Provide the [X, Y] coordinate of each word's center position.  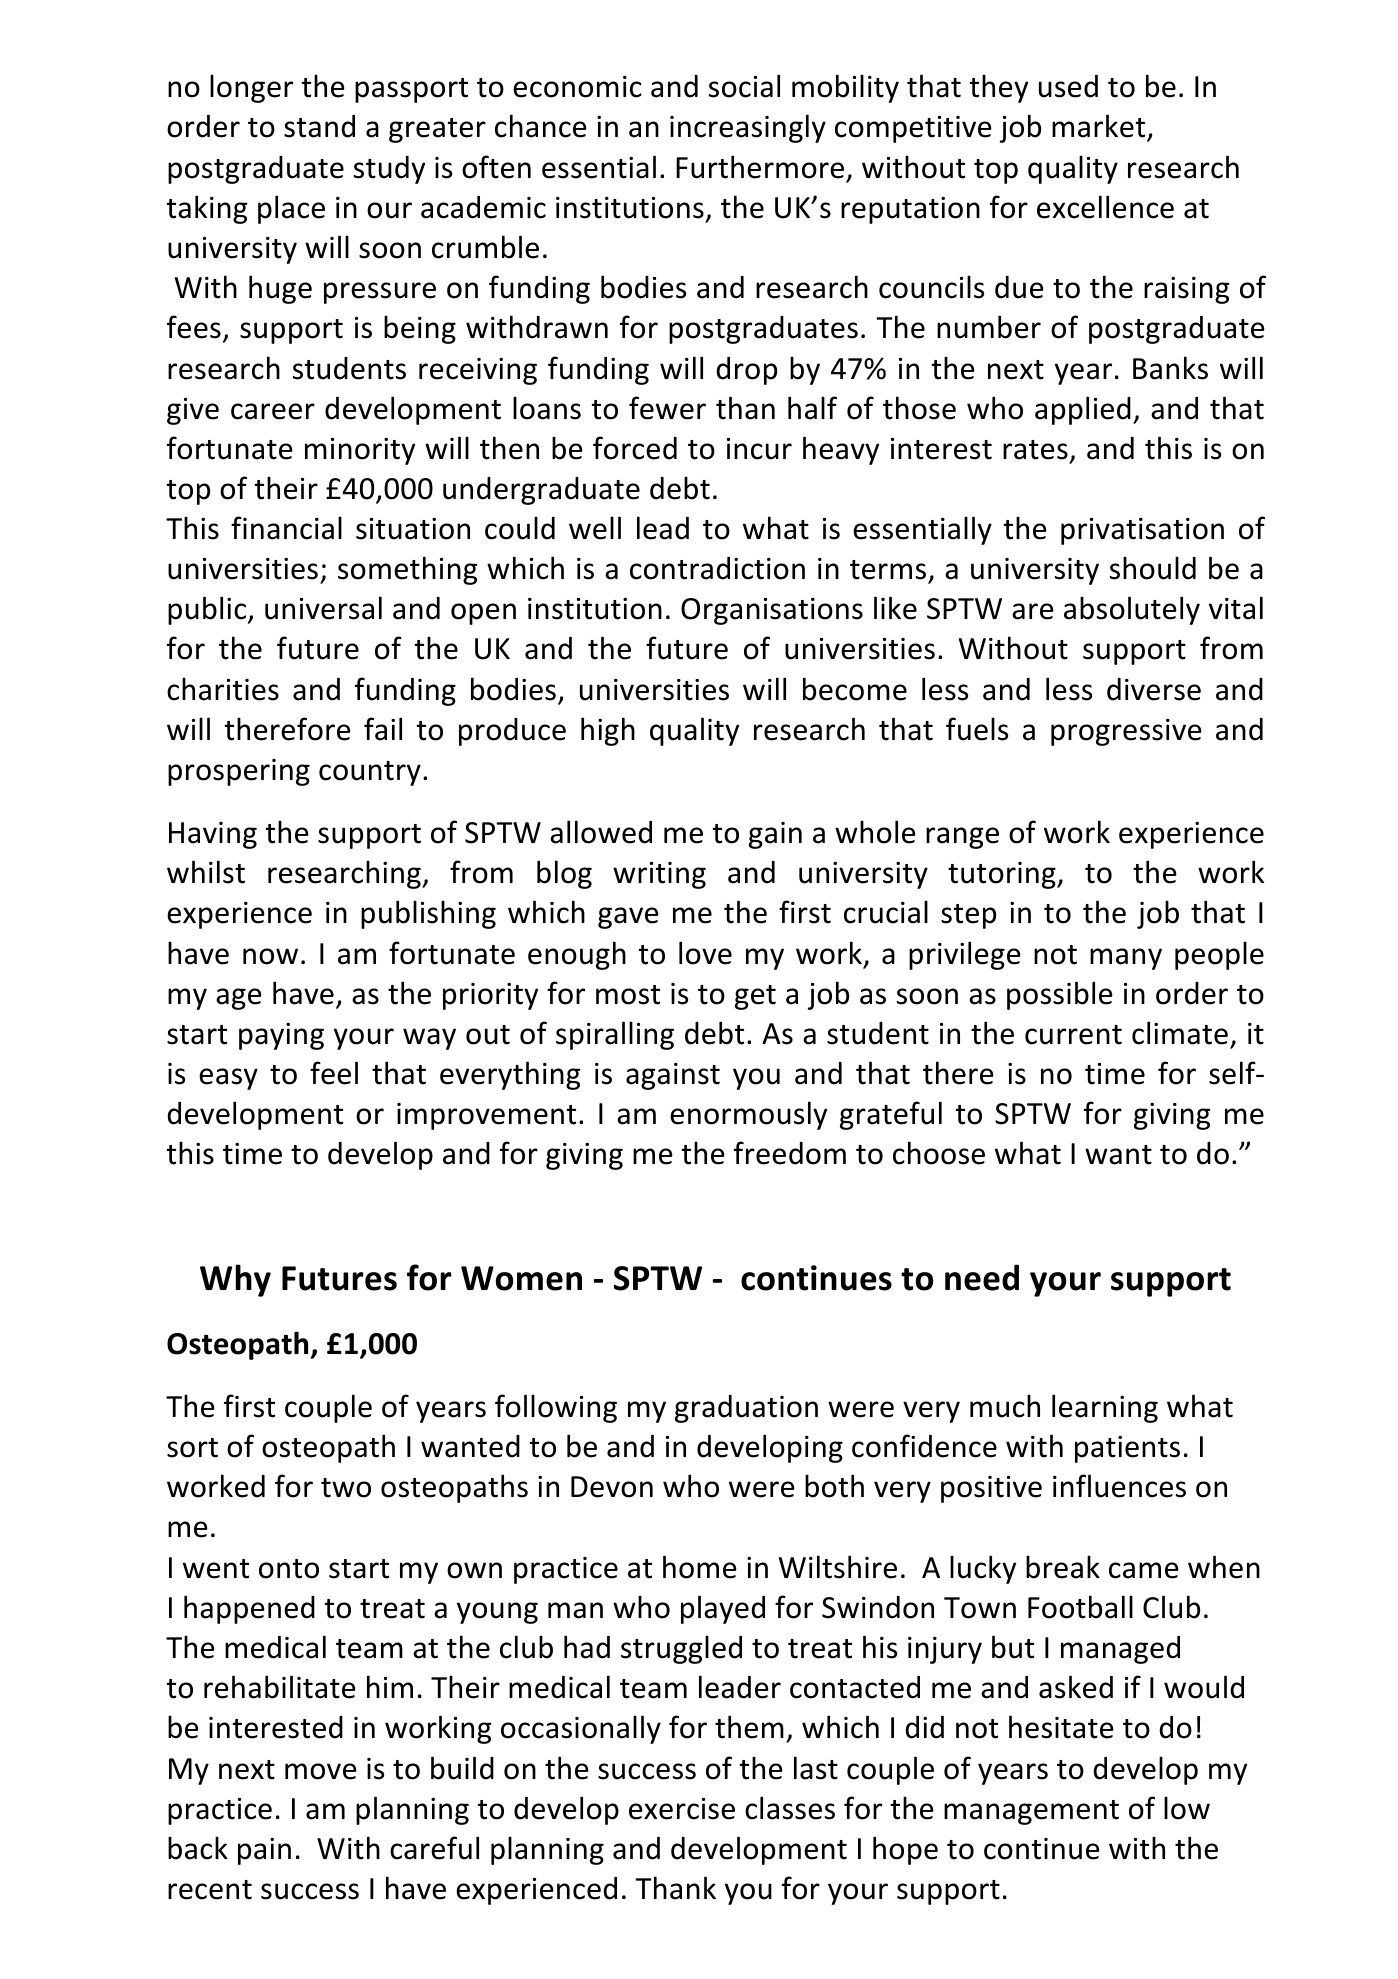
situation [413, 529]
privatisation [1142, 531]
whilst [206, 872]
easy [228, 1079]
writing [659, 875]
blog [564, 874]
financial [286, 528]
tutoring [1003, 875]
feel [334, 1073]
